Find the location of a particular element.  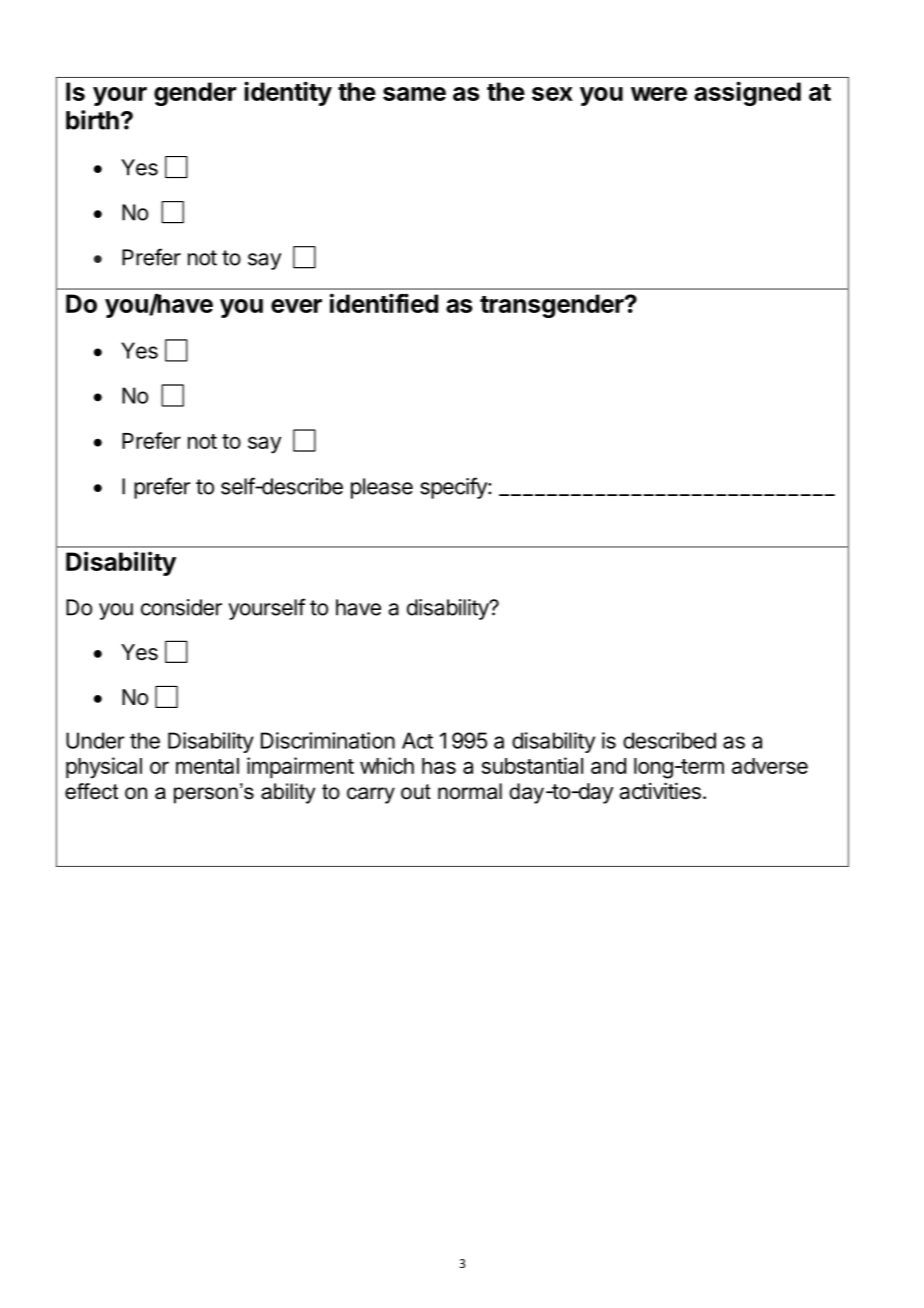

and is located at coordinates (608, 766).
